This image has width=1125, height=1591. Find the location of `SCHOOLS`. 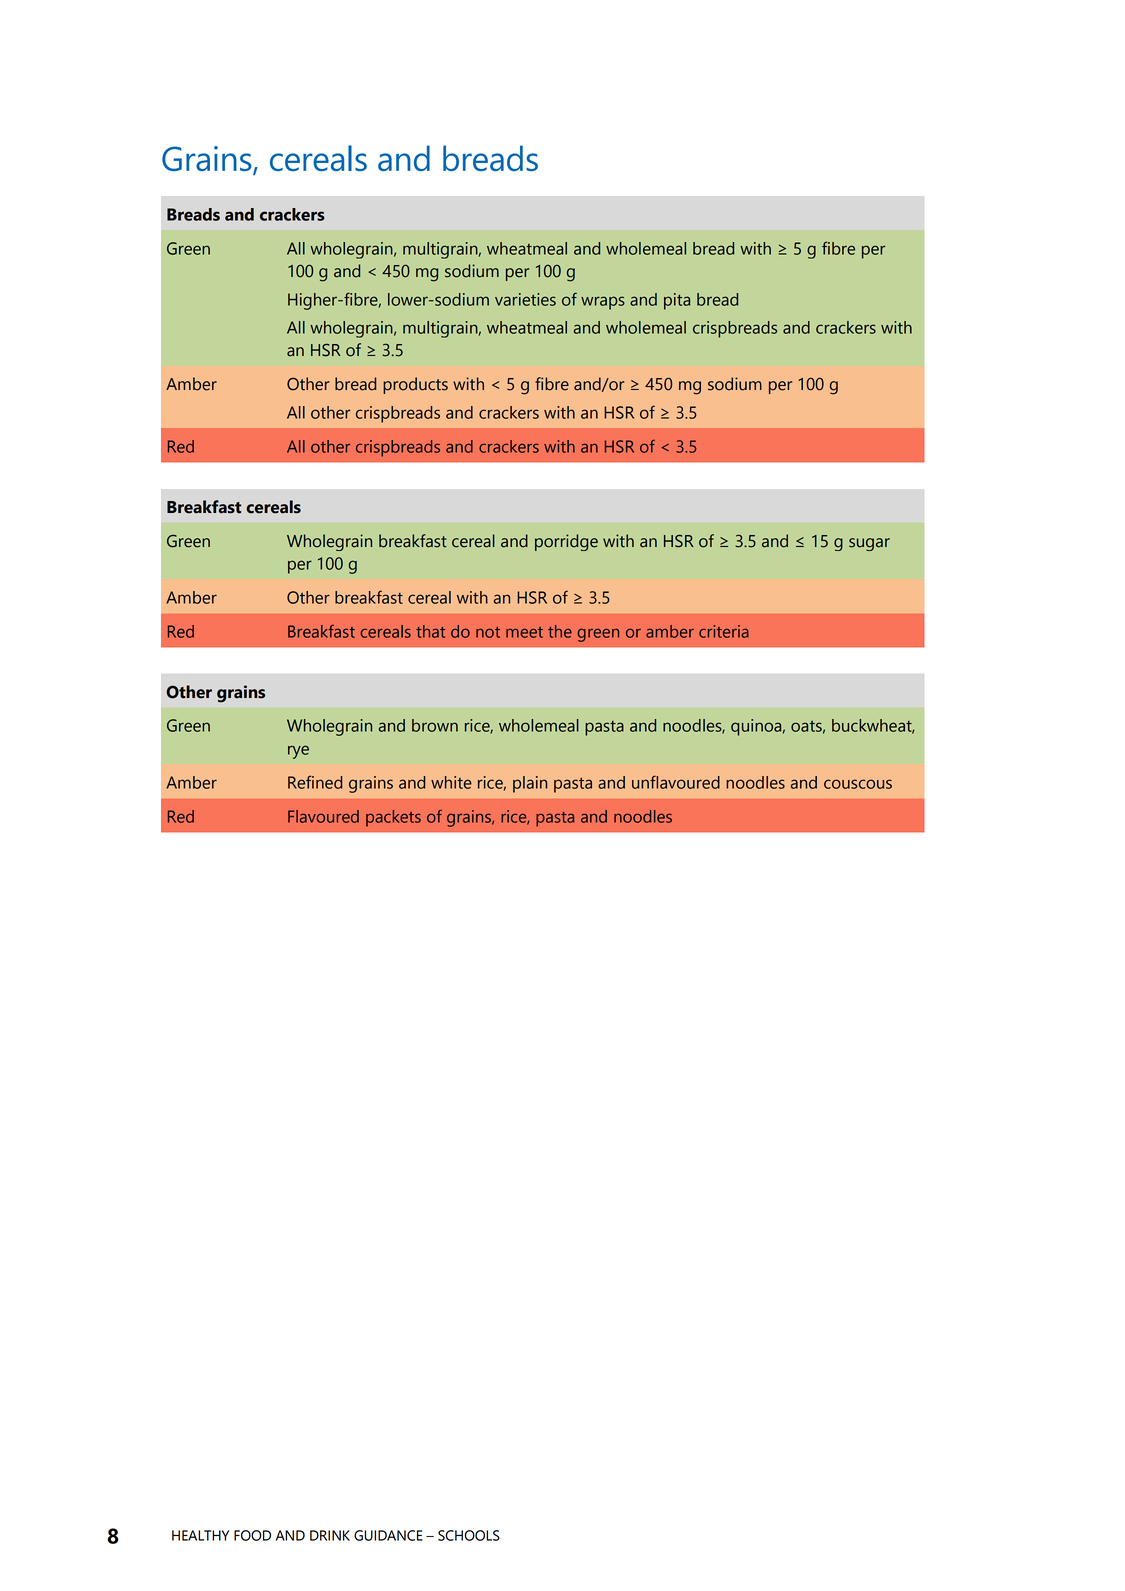

SCHOOLS is located at coordinates (469, 1535).
